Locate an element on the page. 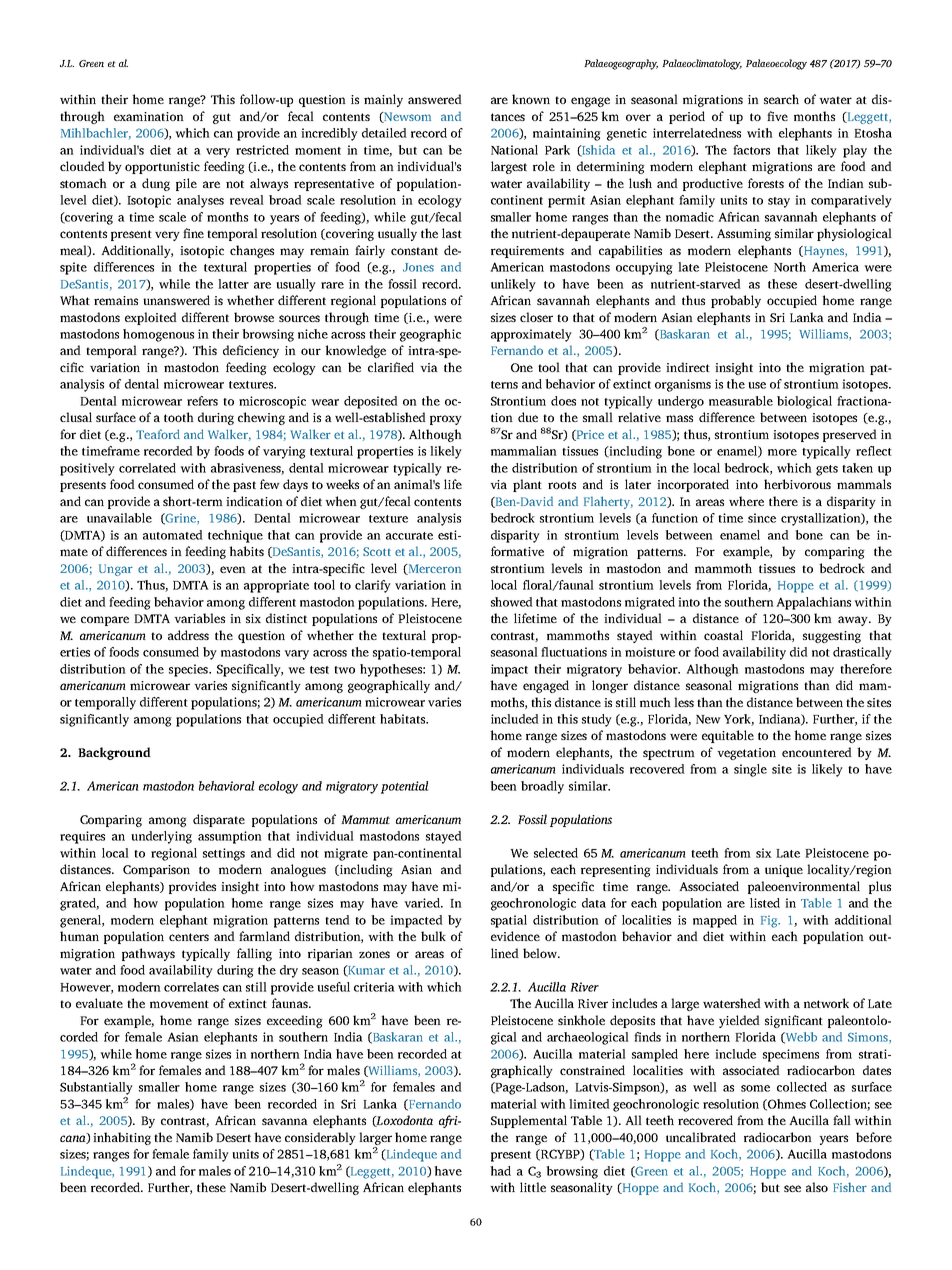 This document has height=1270, width=952. opportunistic is located at coordinates (162, 168).
